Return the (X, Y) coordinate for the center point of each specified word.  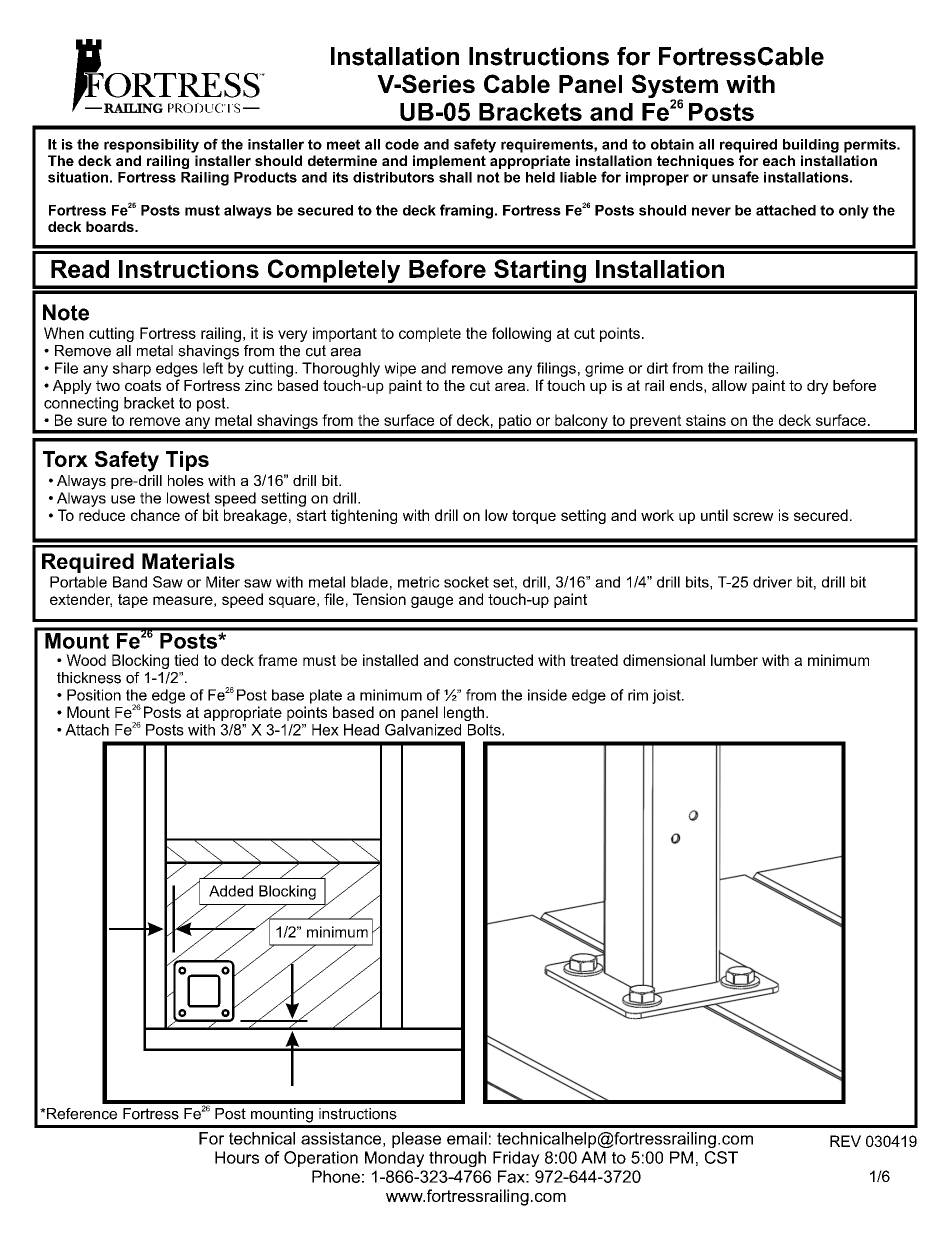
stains (706, 420)
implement (449, 162)
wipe (400, 369)
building (811, 146)
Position (94, 695)
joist (667, 696)
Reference (81, 1114)
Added (231, 891)
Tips (187, 461)
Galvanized (423, 730)
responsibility (151, 146)
